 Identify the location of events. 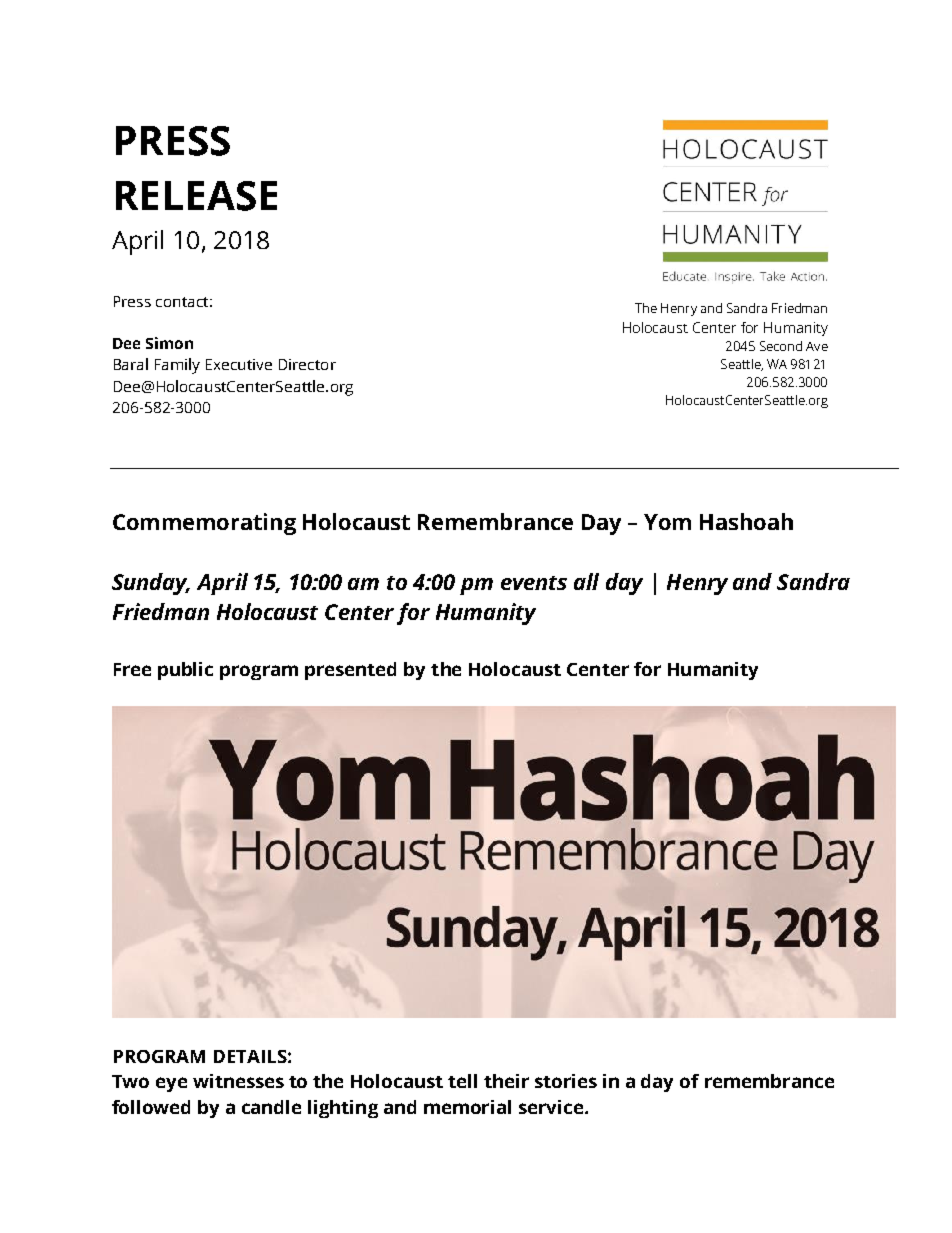
(534, 583).
